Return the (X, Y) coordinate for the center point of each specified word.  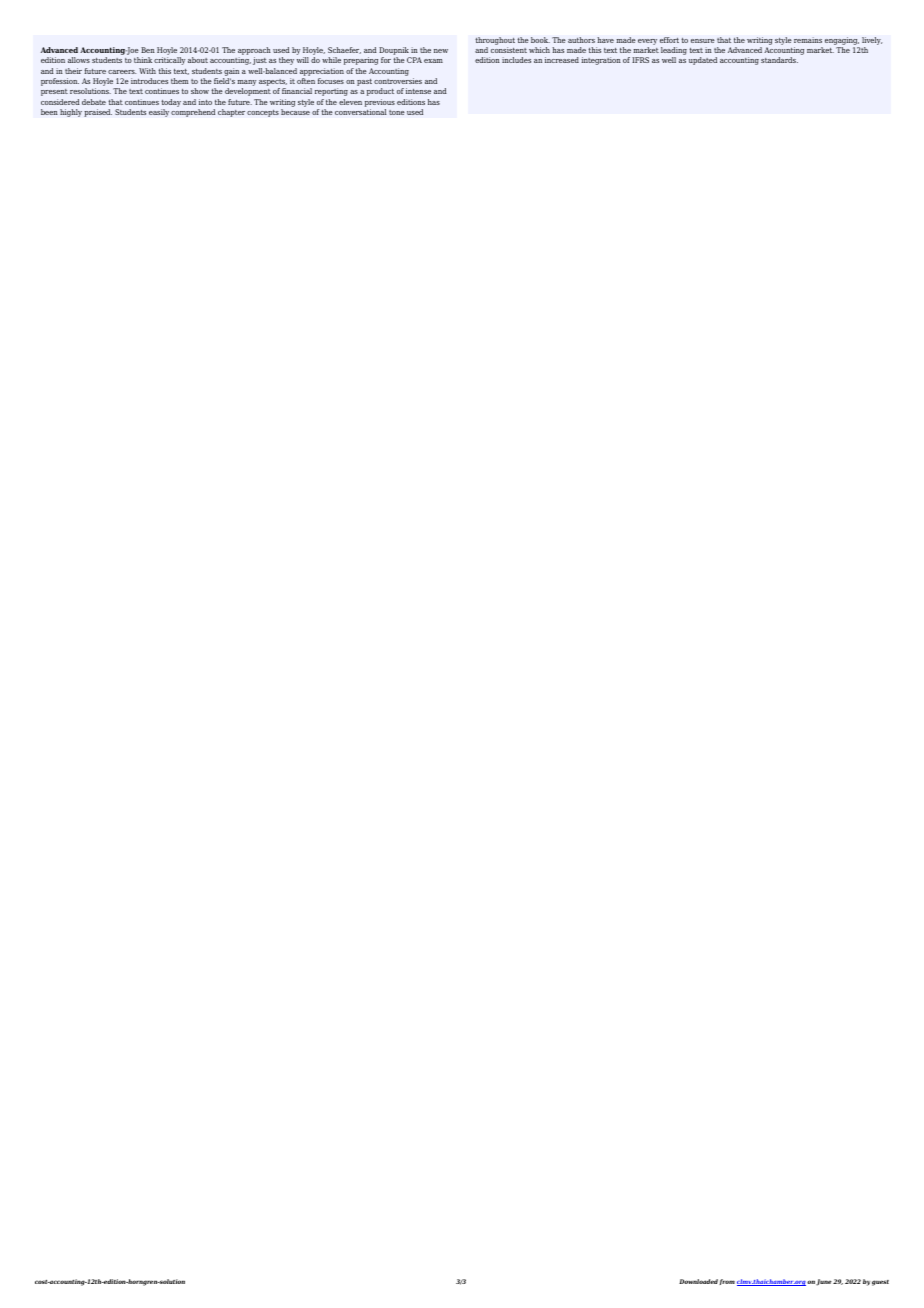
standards (779, 60)
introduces (149, 81)
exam (433, 61)
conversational (361, 112)
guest (880, 1283)
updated (703, 61)
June (824, 1282)
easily (159, 113)
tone (397, 112)
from (727, 1282)
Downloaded (698, 1281)
